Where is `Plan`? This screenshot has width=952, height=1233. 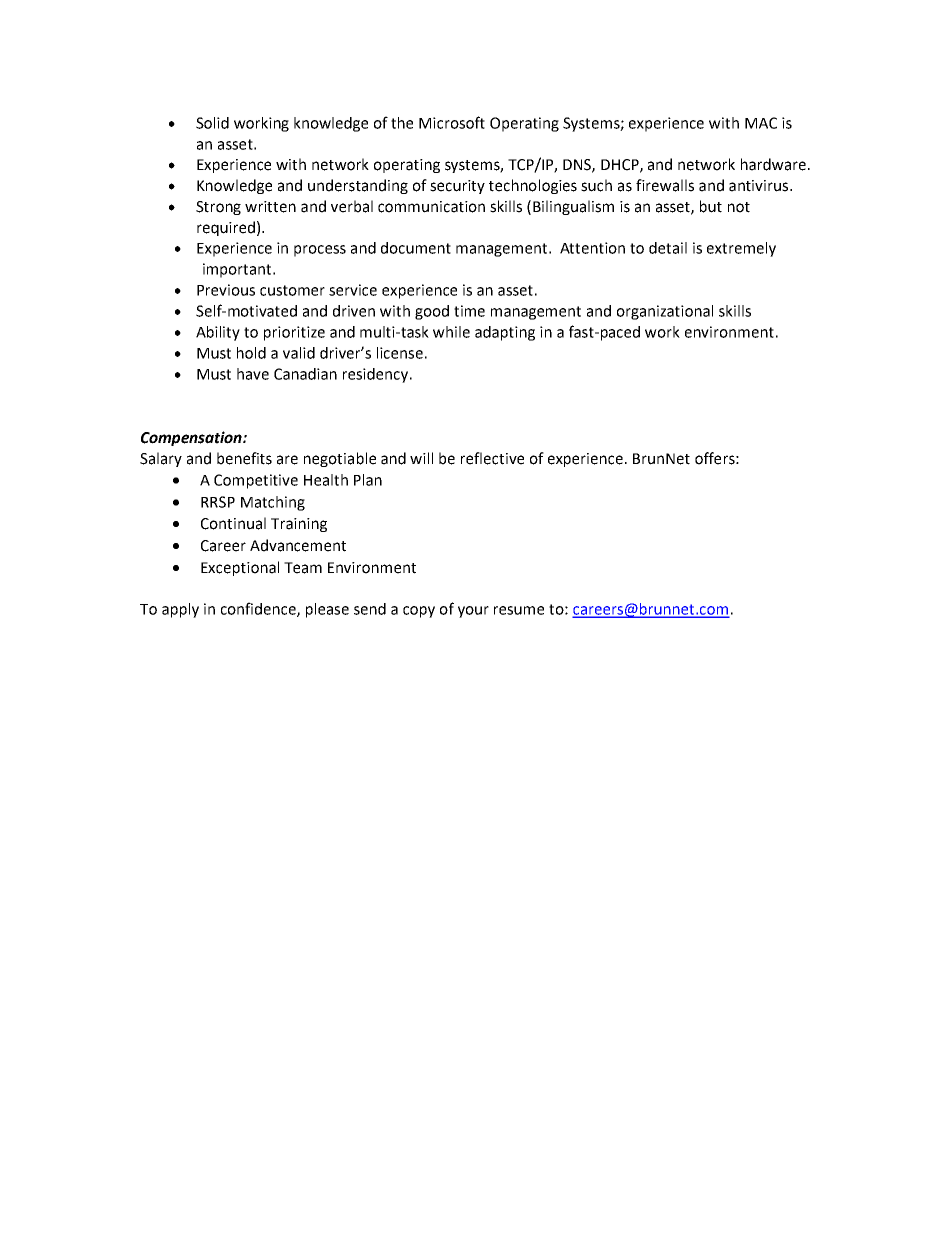 Plan is located at coordinates (368, 480).
